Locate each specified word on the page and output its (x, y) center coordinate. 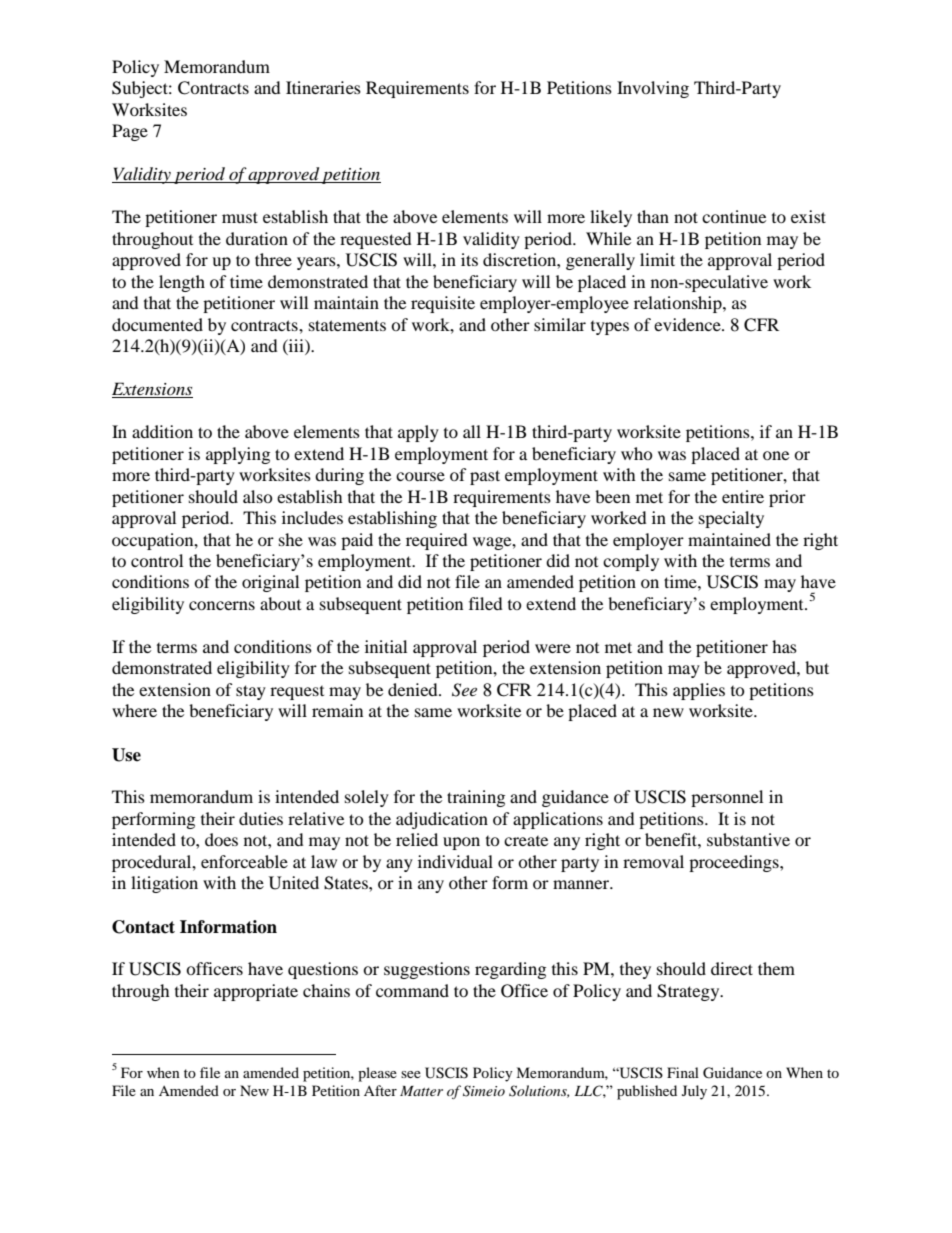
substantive (748, 839)
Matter (421, 1091)
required (437, 541)
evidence (688, 324)
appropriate (256, 992)
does (221, 839)
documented (157, 324)
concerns (222, 605)
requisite (443, 304)
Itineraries (323, 87)
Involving (653, 89)
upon (461, 843)
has (784, 646)
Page (130, 132)
